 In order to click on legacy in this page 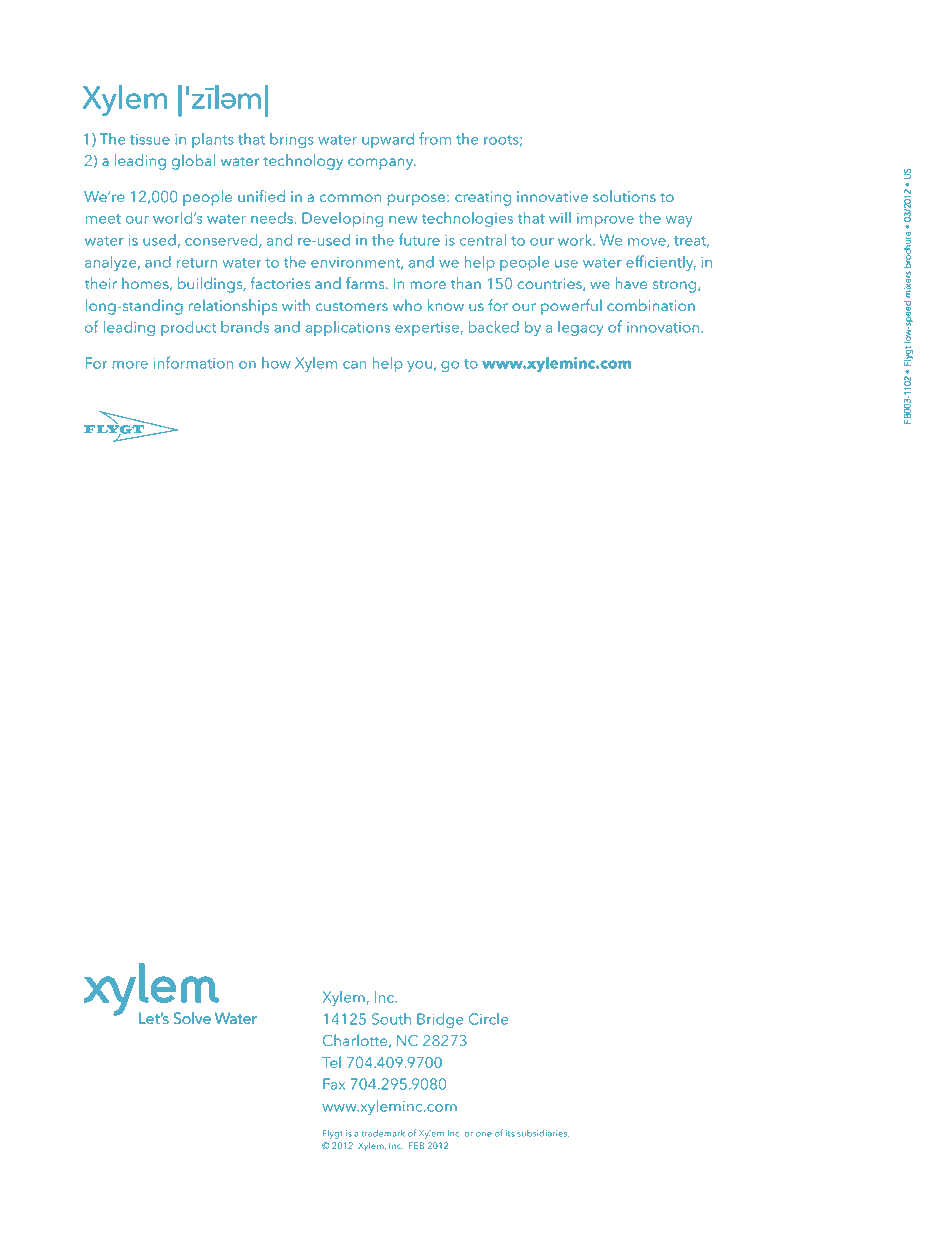, I will do `click(580, 328)`.
